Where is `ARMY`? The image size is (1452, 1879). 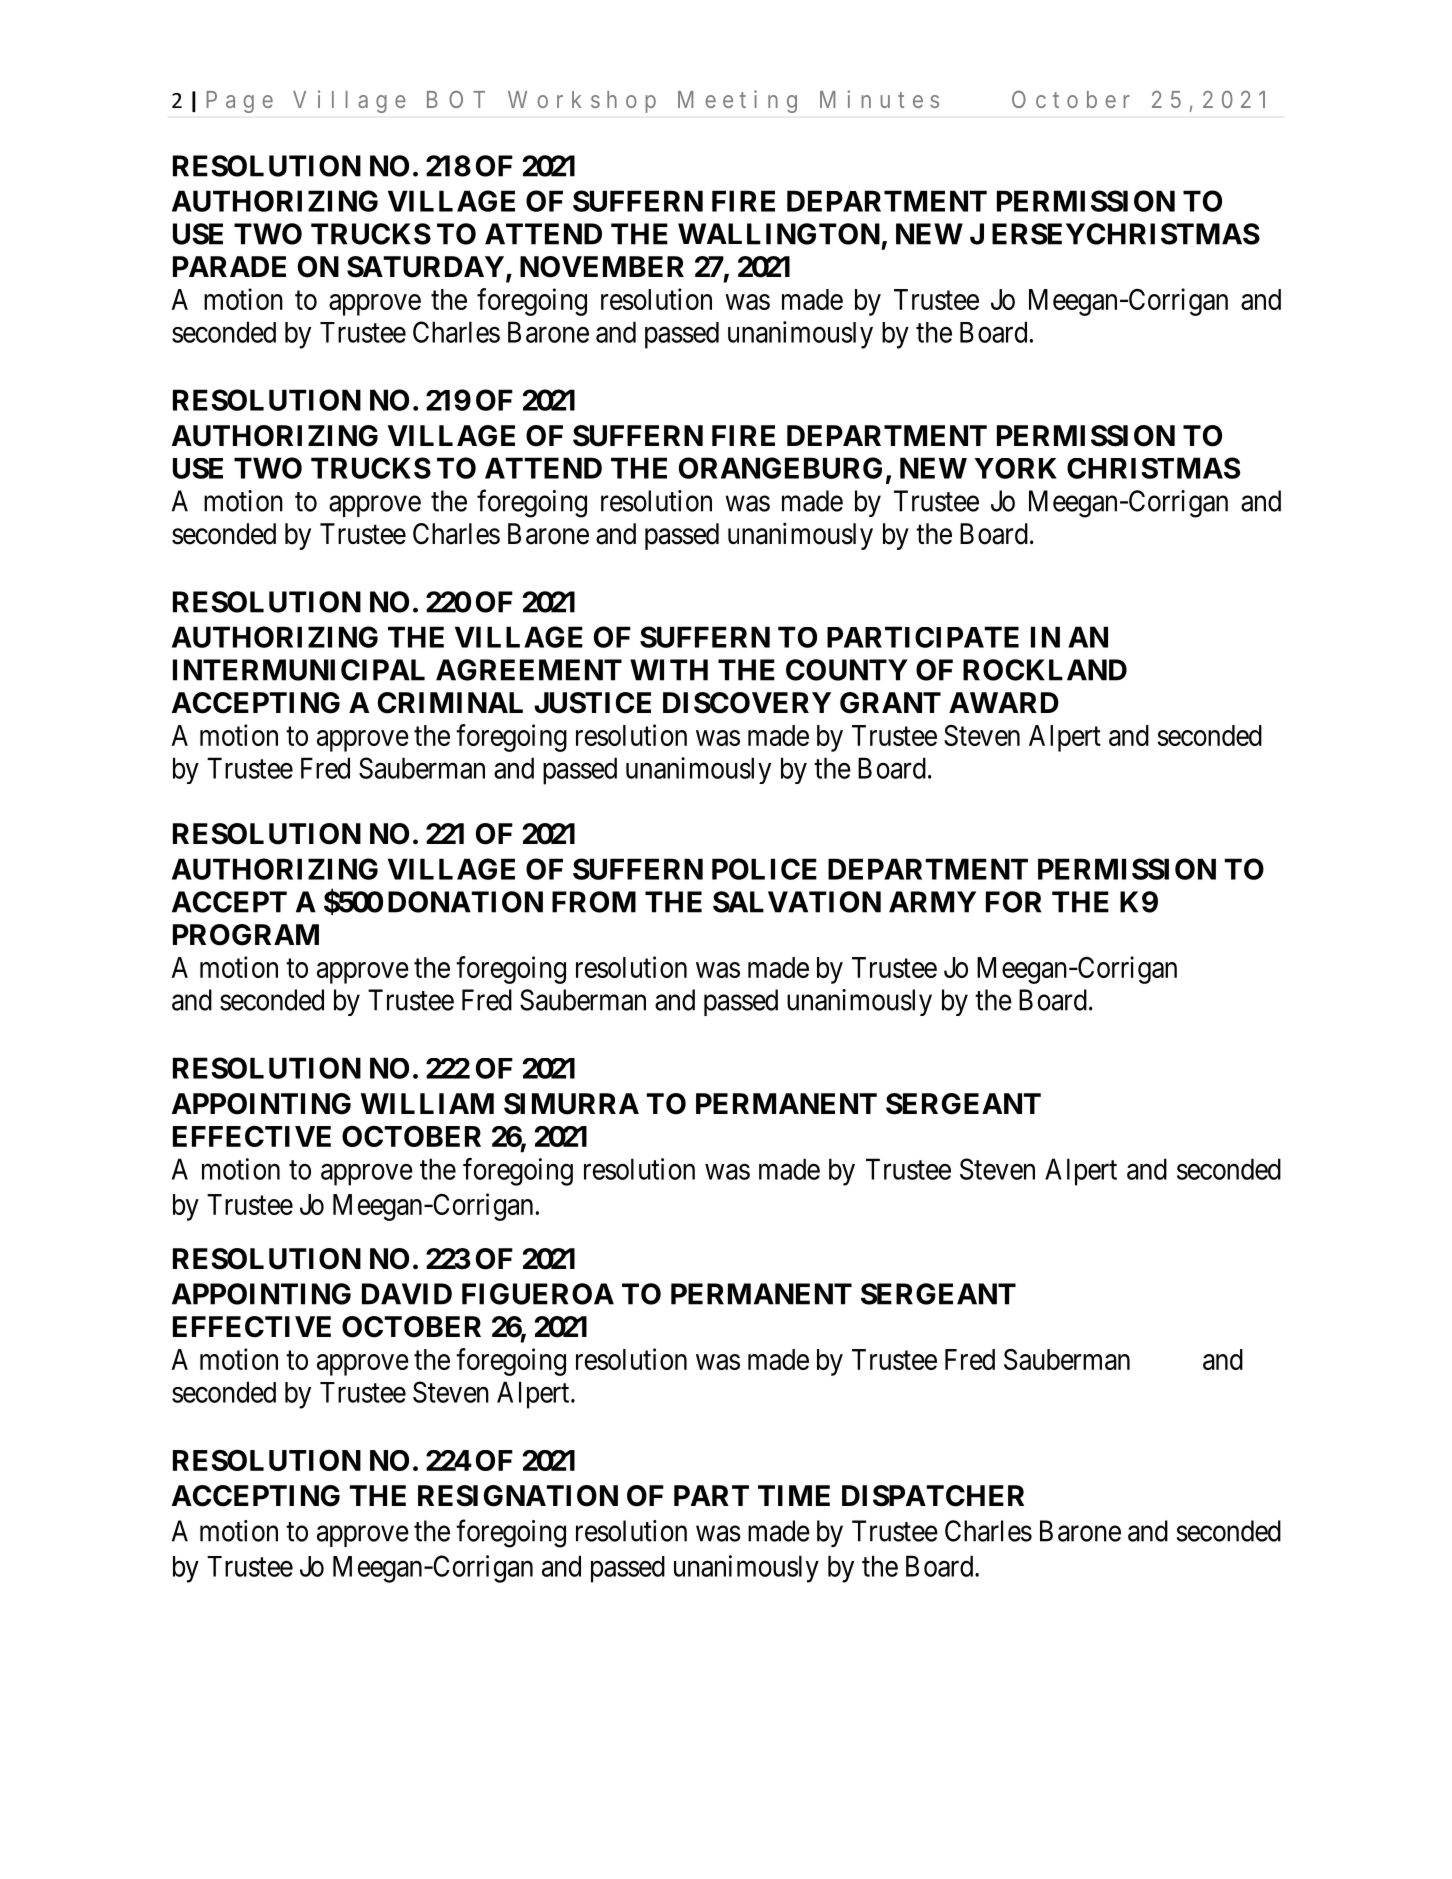 ARMY is located at coordinates (932, 902).
